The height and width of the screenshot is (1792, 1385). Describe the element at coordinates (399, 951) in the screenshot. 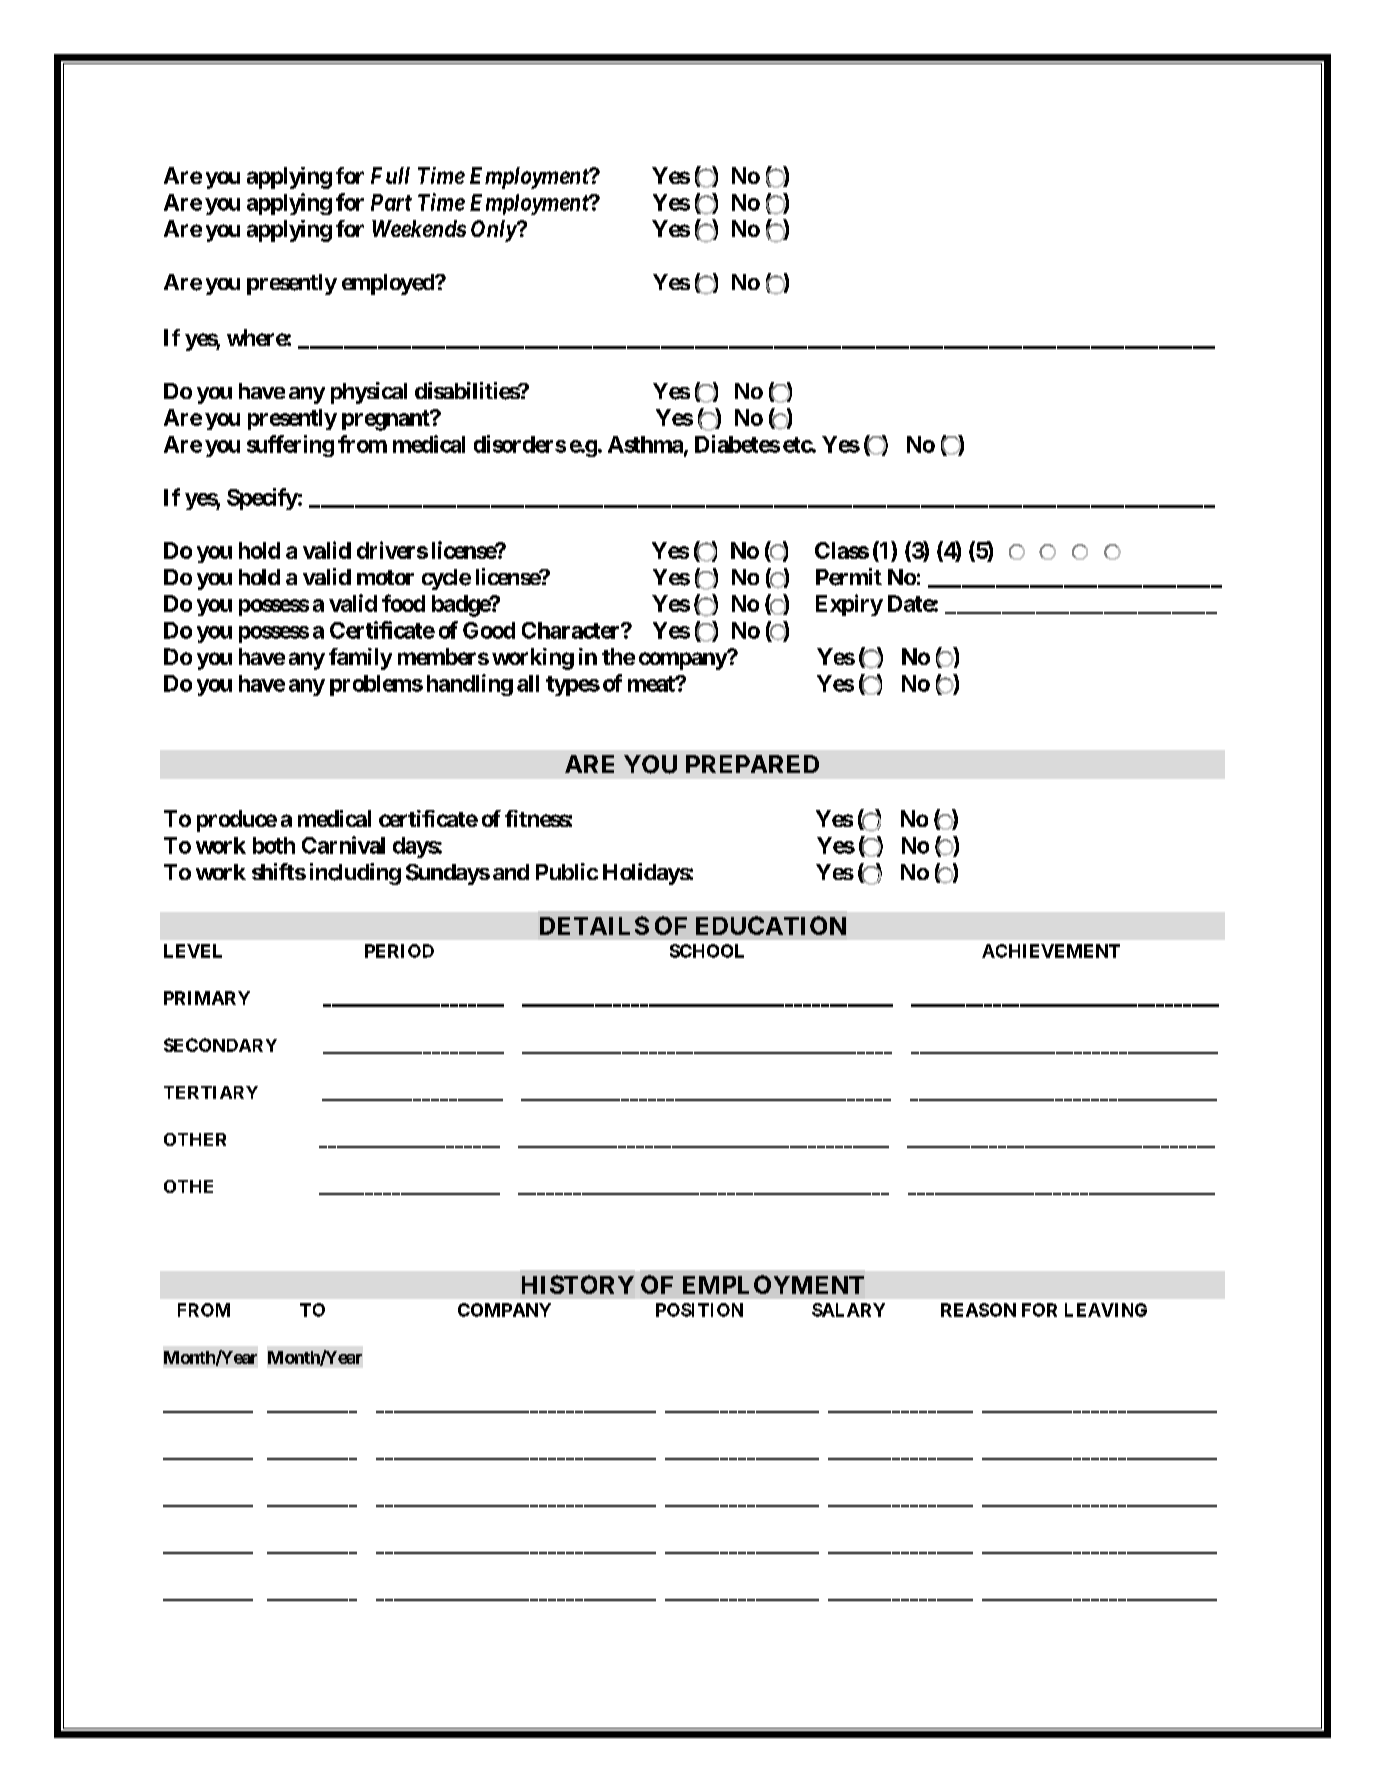

I see `PERIOD` at that location.
